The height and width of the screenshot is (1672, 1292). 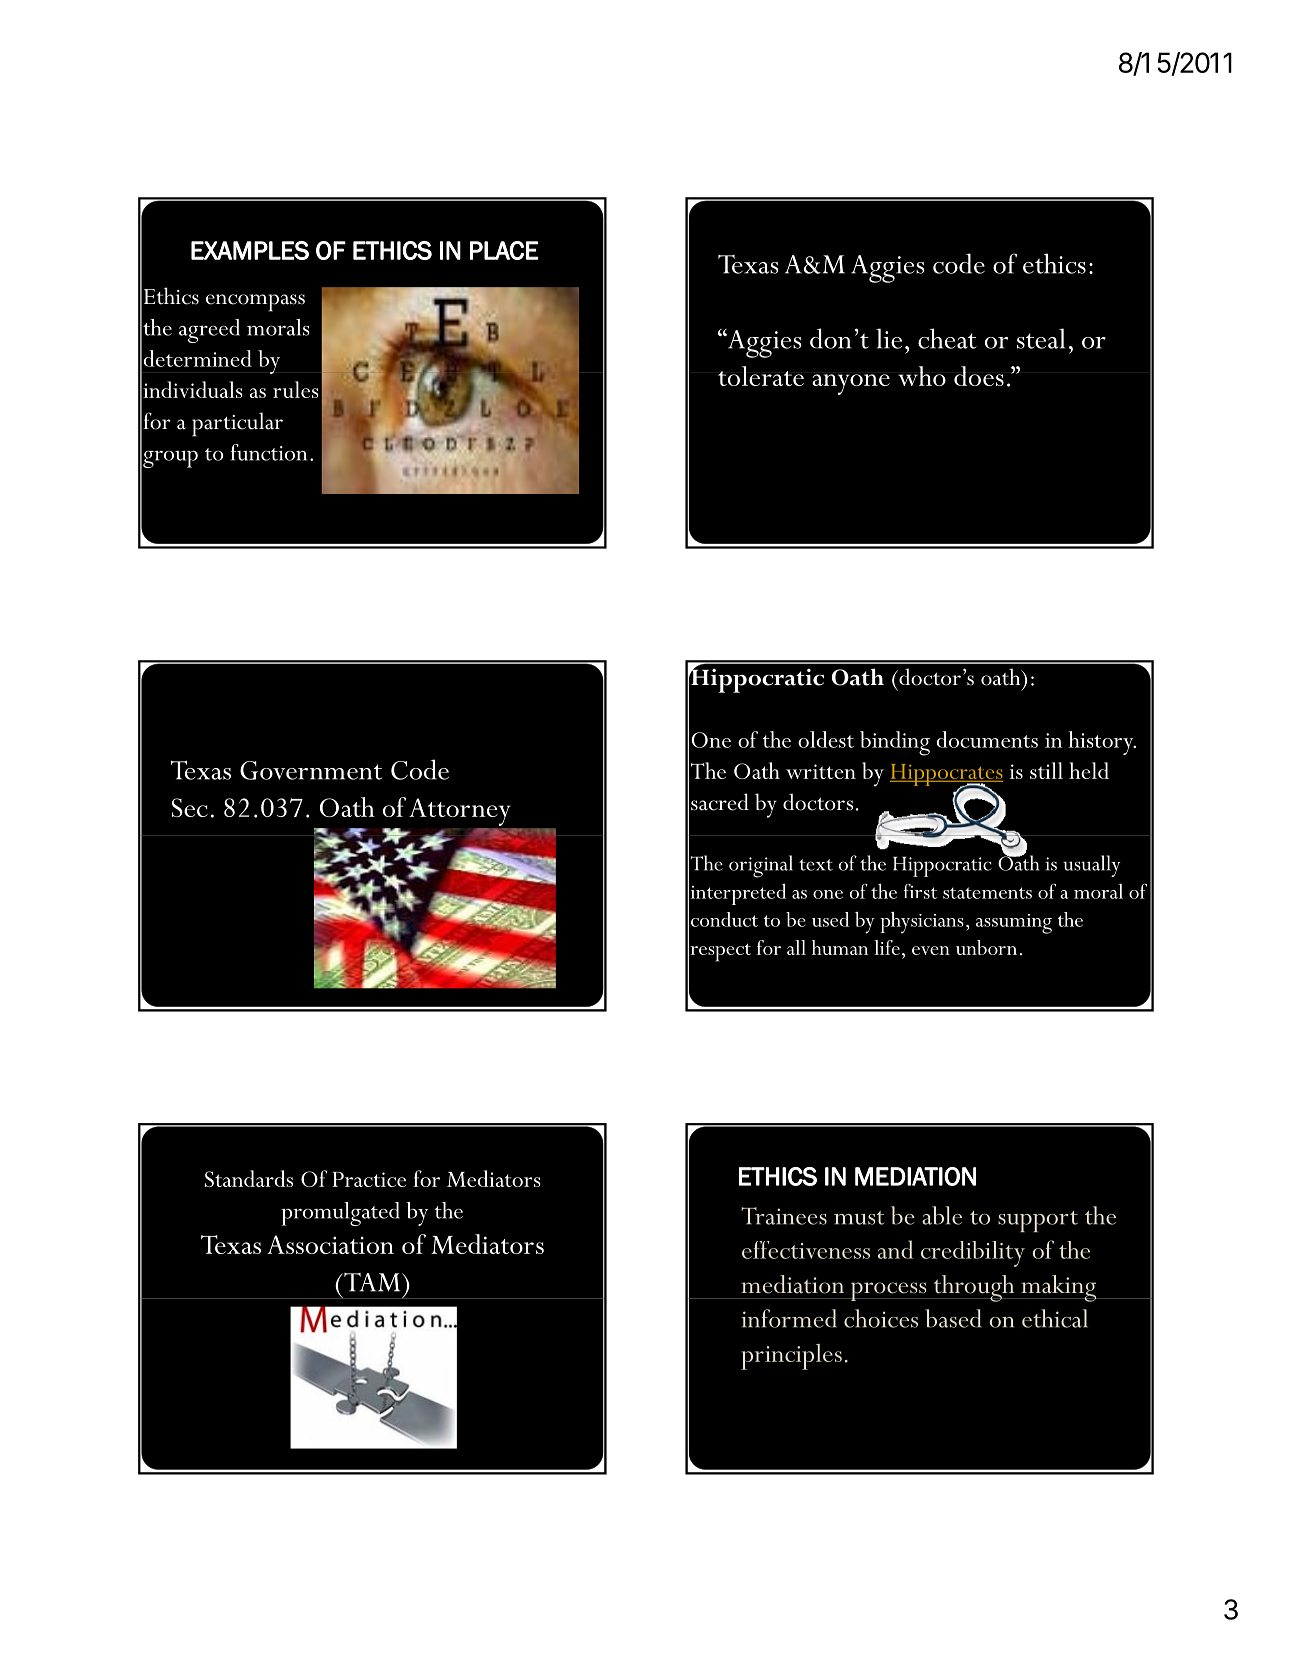 I want to click on encompass, so click(x=255, y=303).
